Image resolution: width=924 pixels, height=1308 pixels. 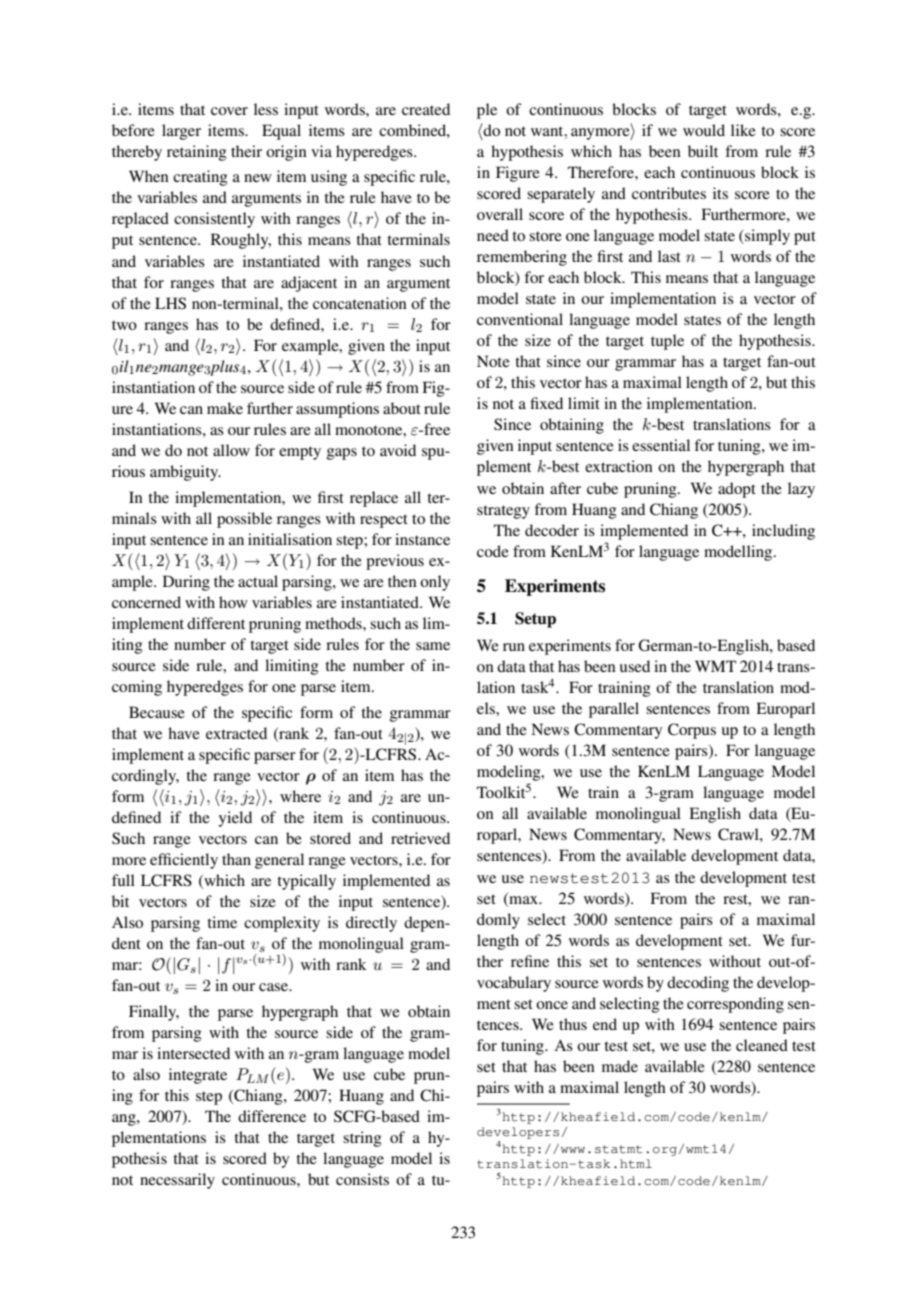 I want to click on time, so click(x=222, y=922).
